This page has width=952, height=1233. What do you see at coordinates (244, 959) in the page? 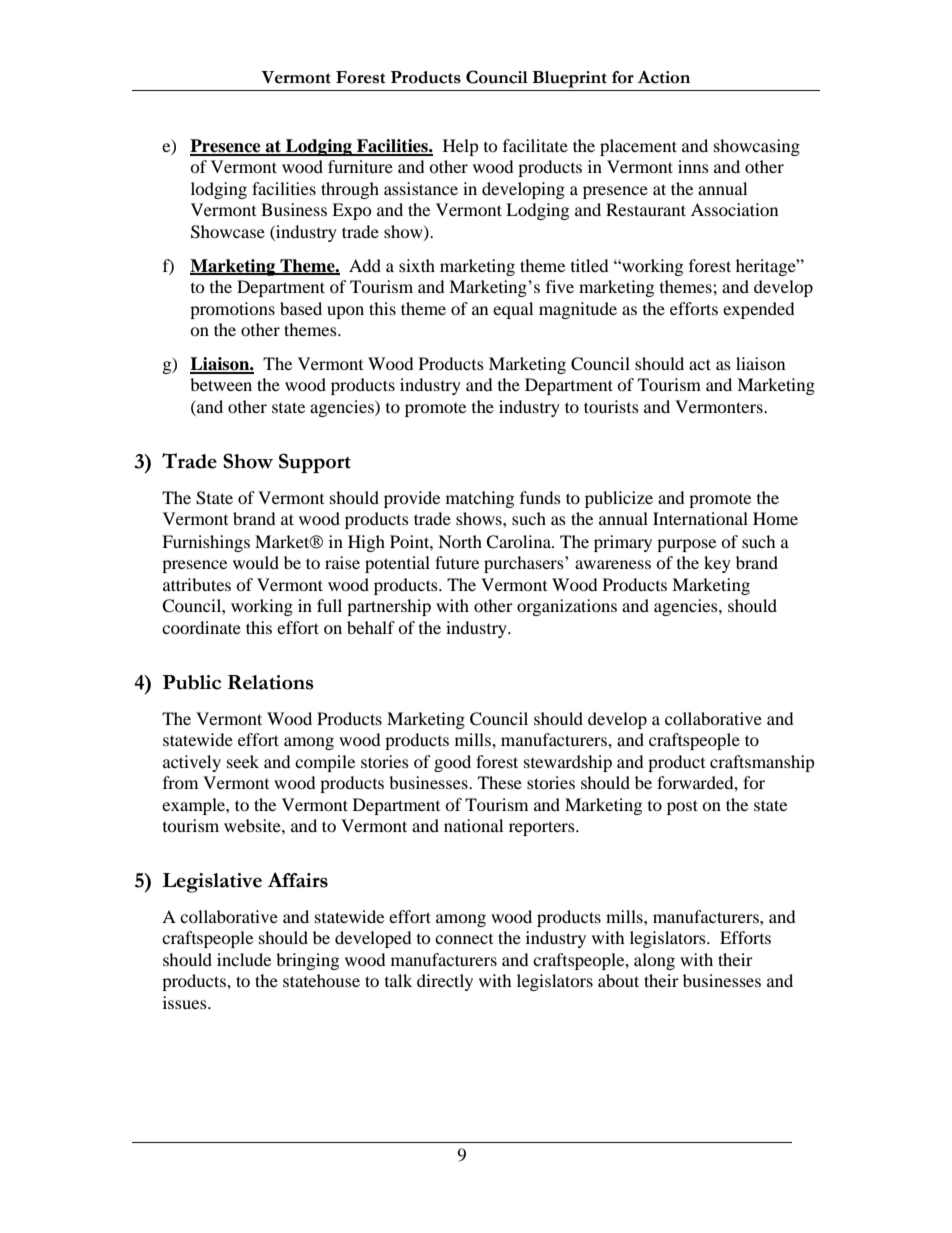
I see `include` at bounding box center [244, 959].
